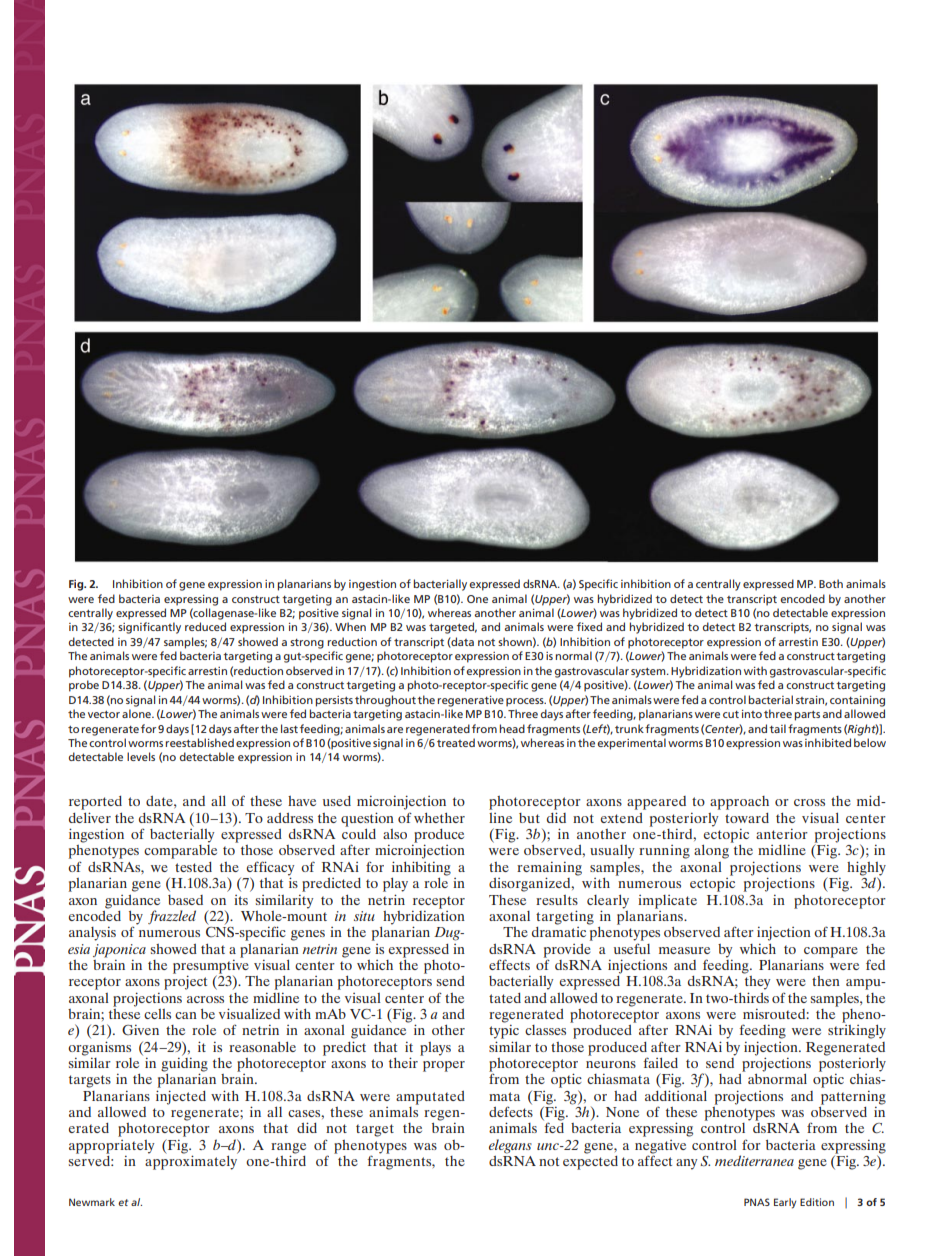  I want to click on reduced, so click(205, 626).
